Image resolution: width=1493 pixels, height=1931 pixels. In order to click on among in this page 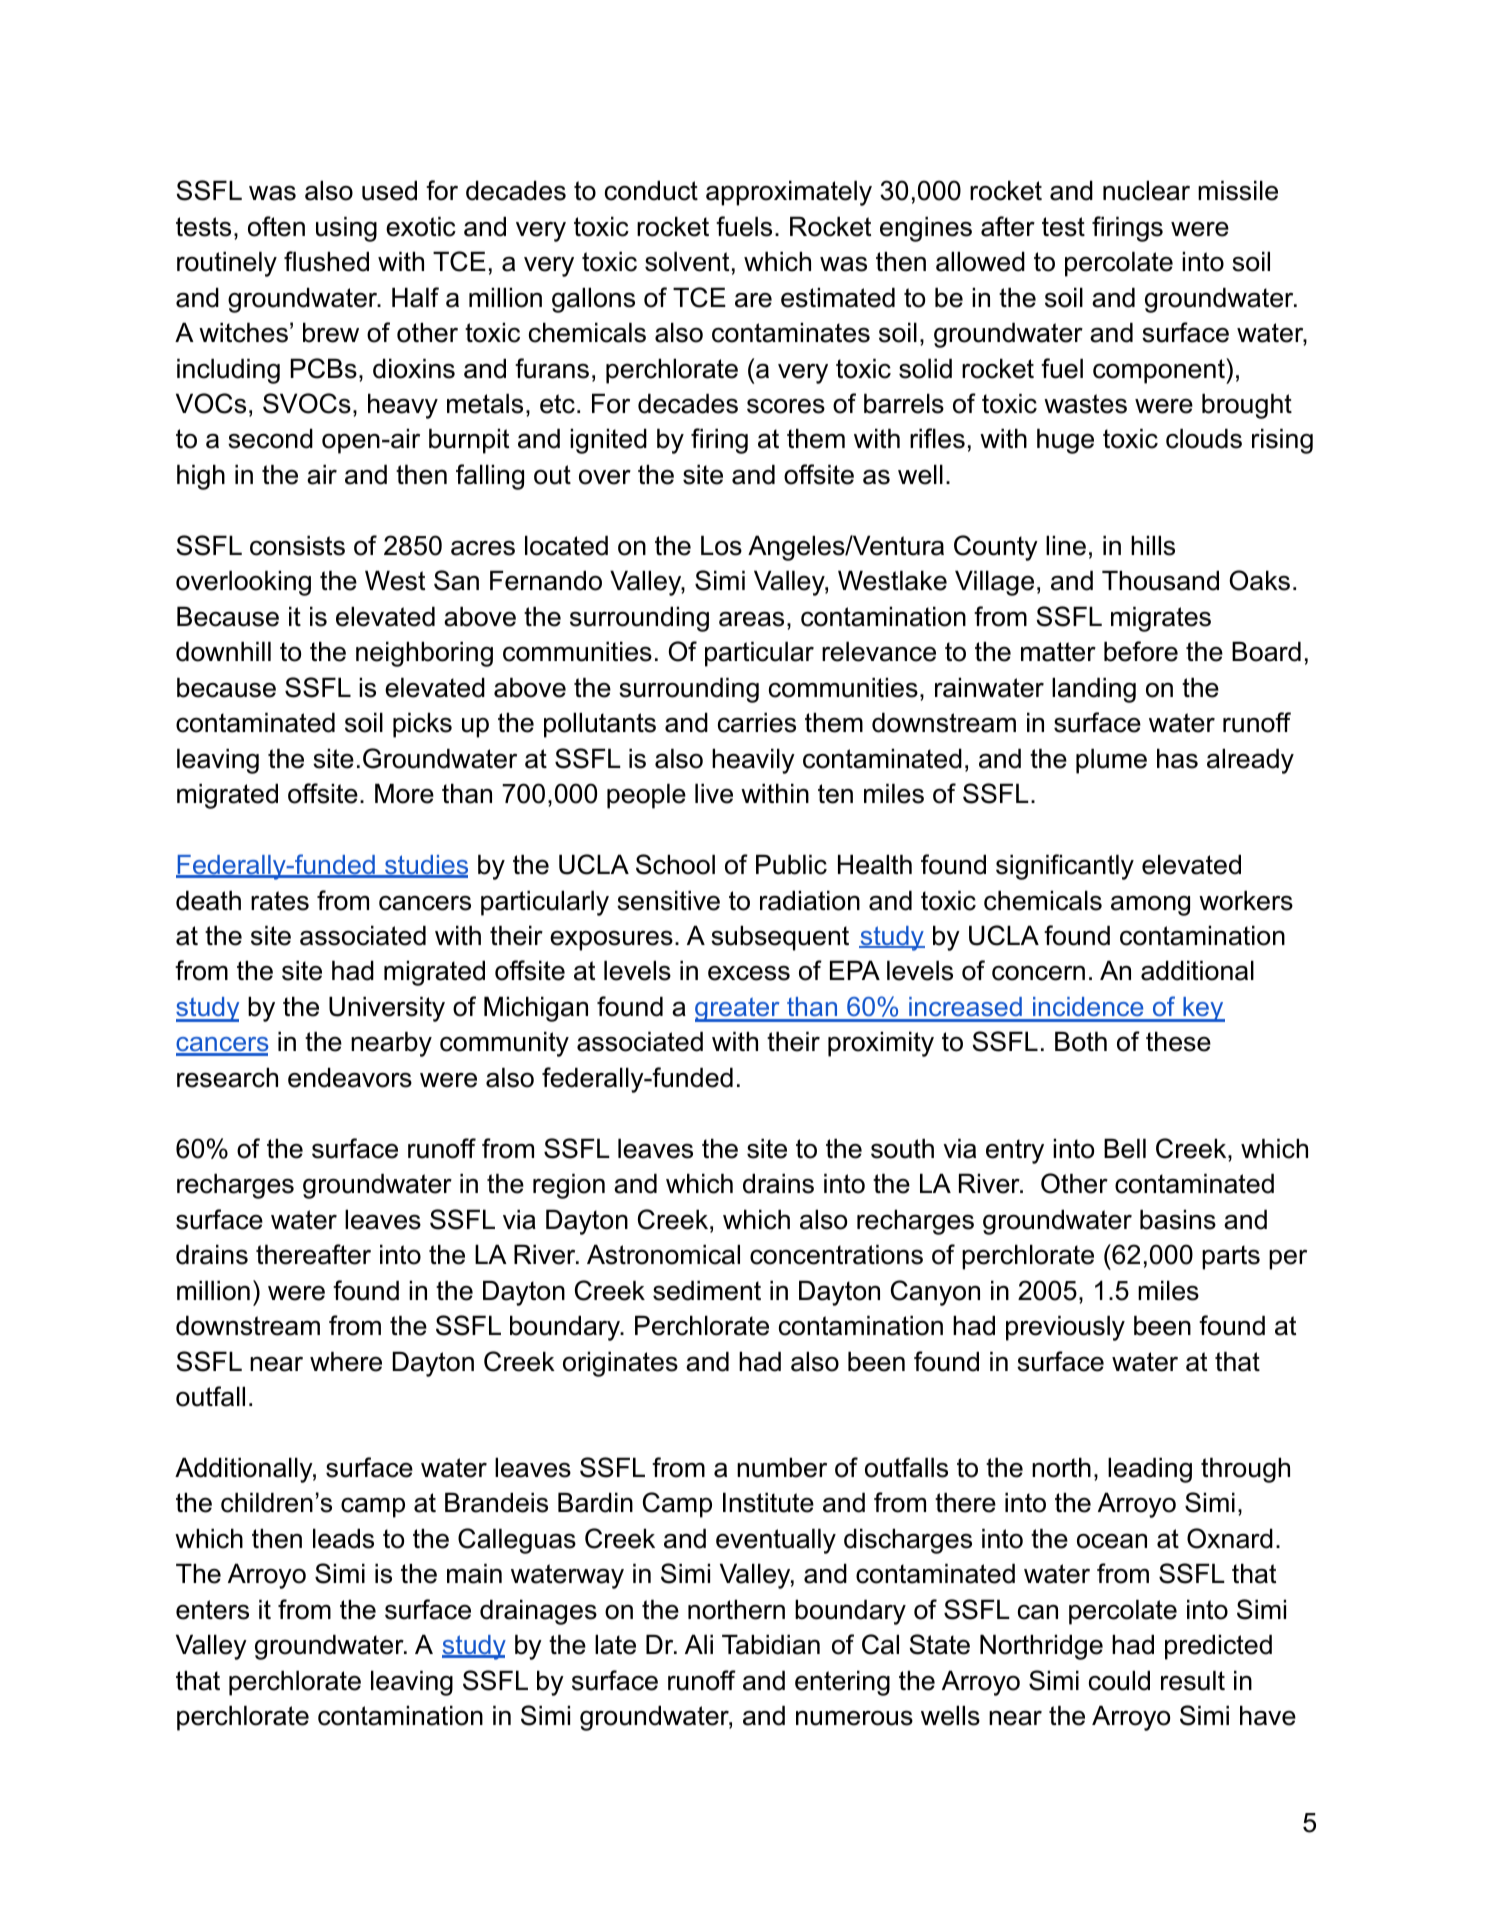, I will do `click(1150, 905)`.
